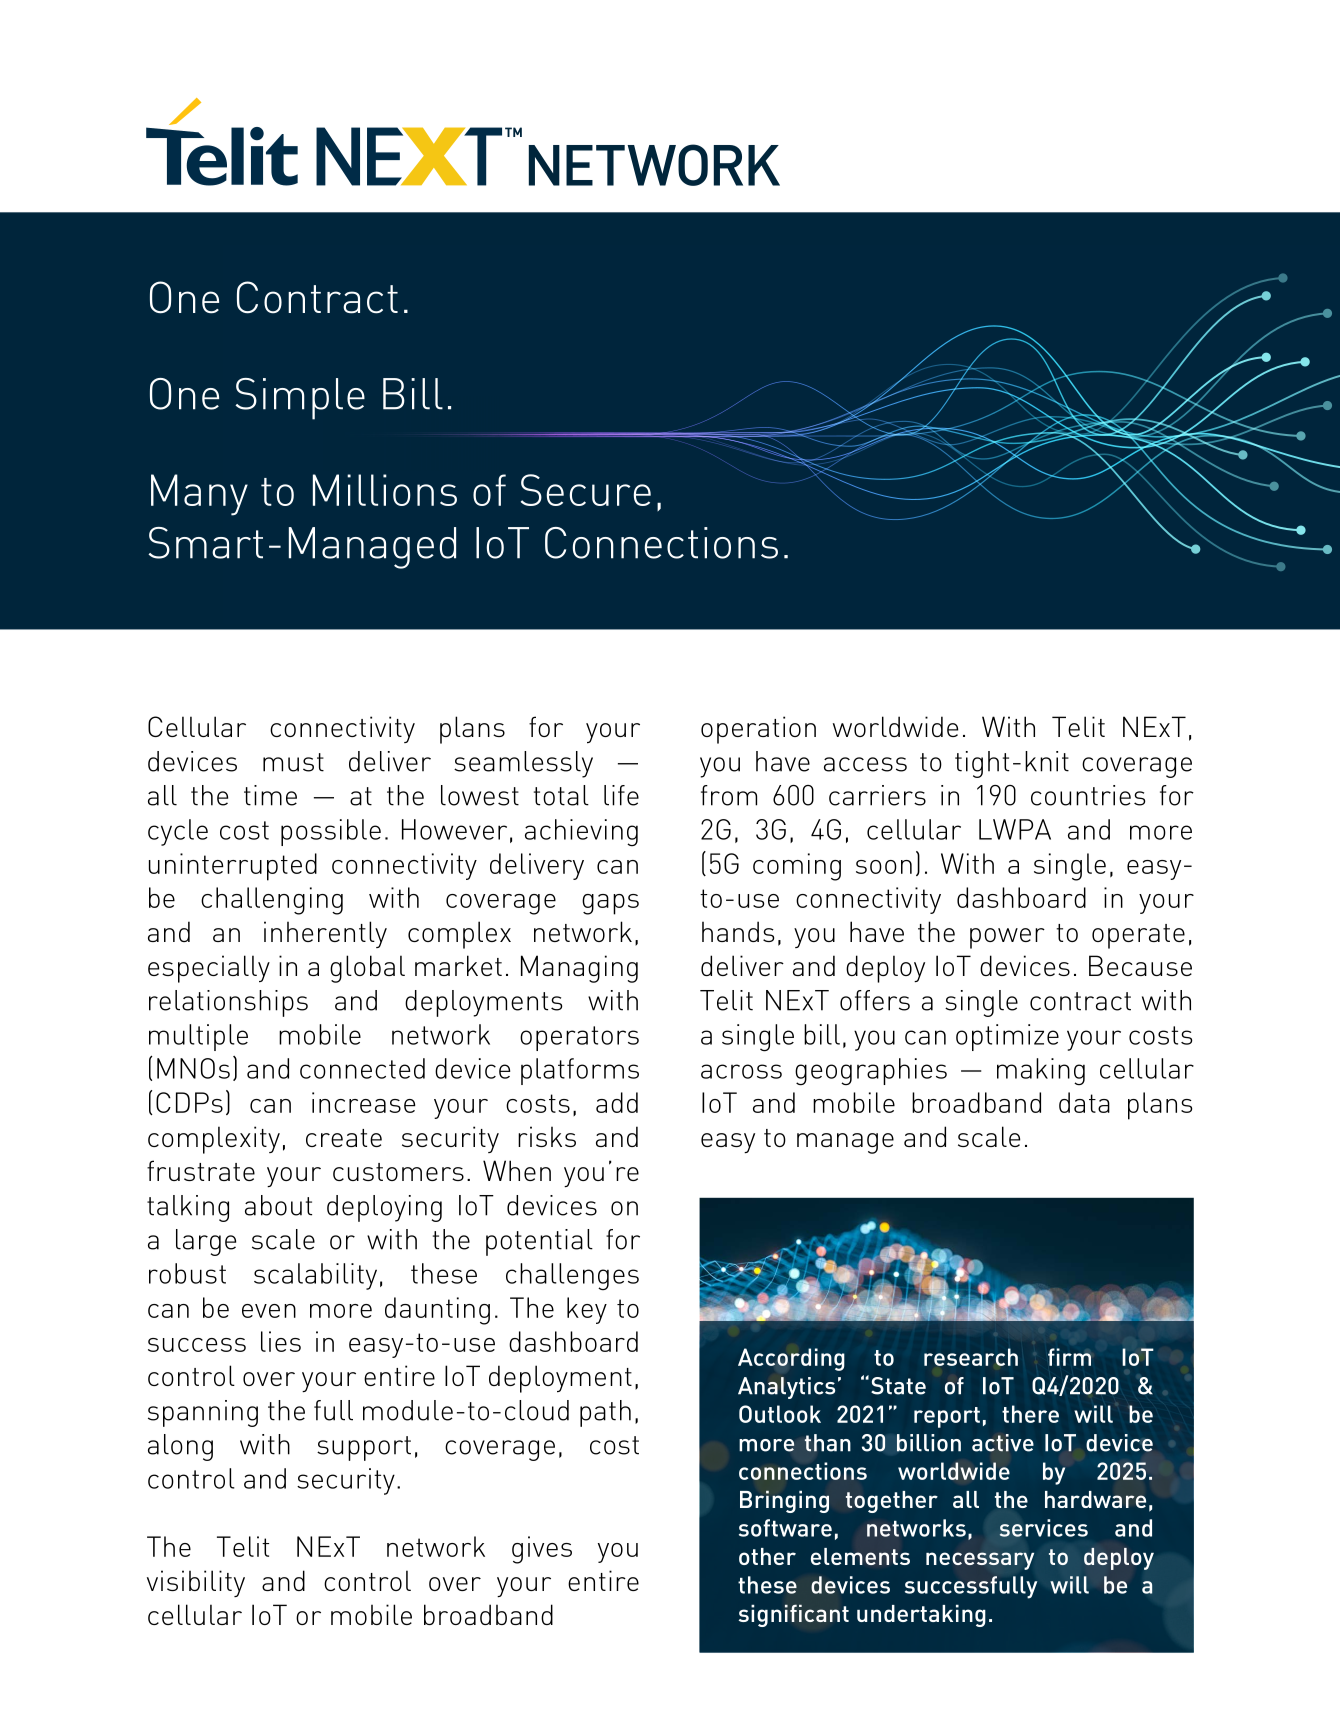 Image resolution: width=1340 pixels, height=1734 pixels. What do you see at coordinates (270, 795) in the document?
I see `time` at bounding box center [270, 795].
